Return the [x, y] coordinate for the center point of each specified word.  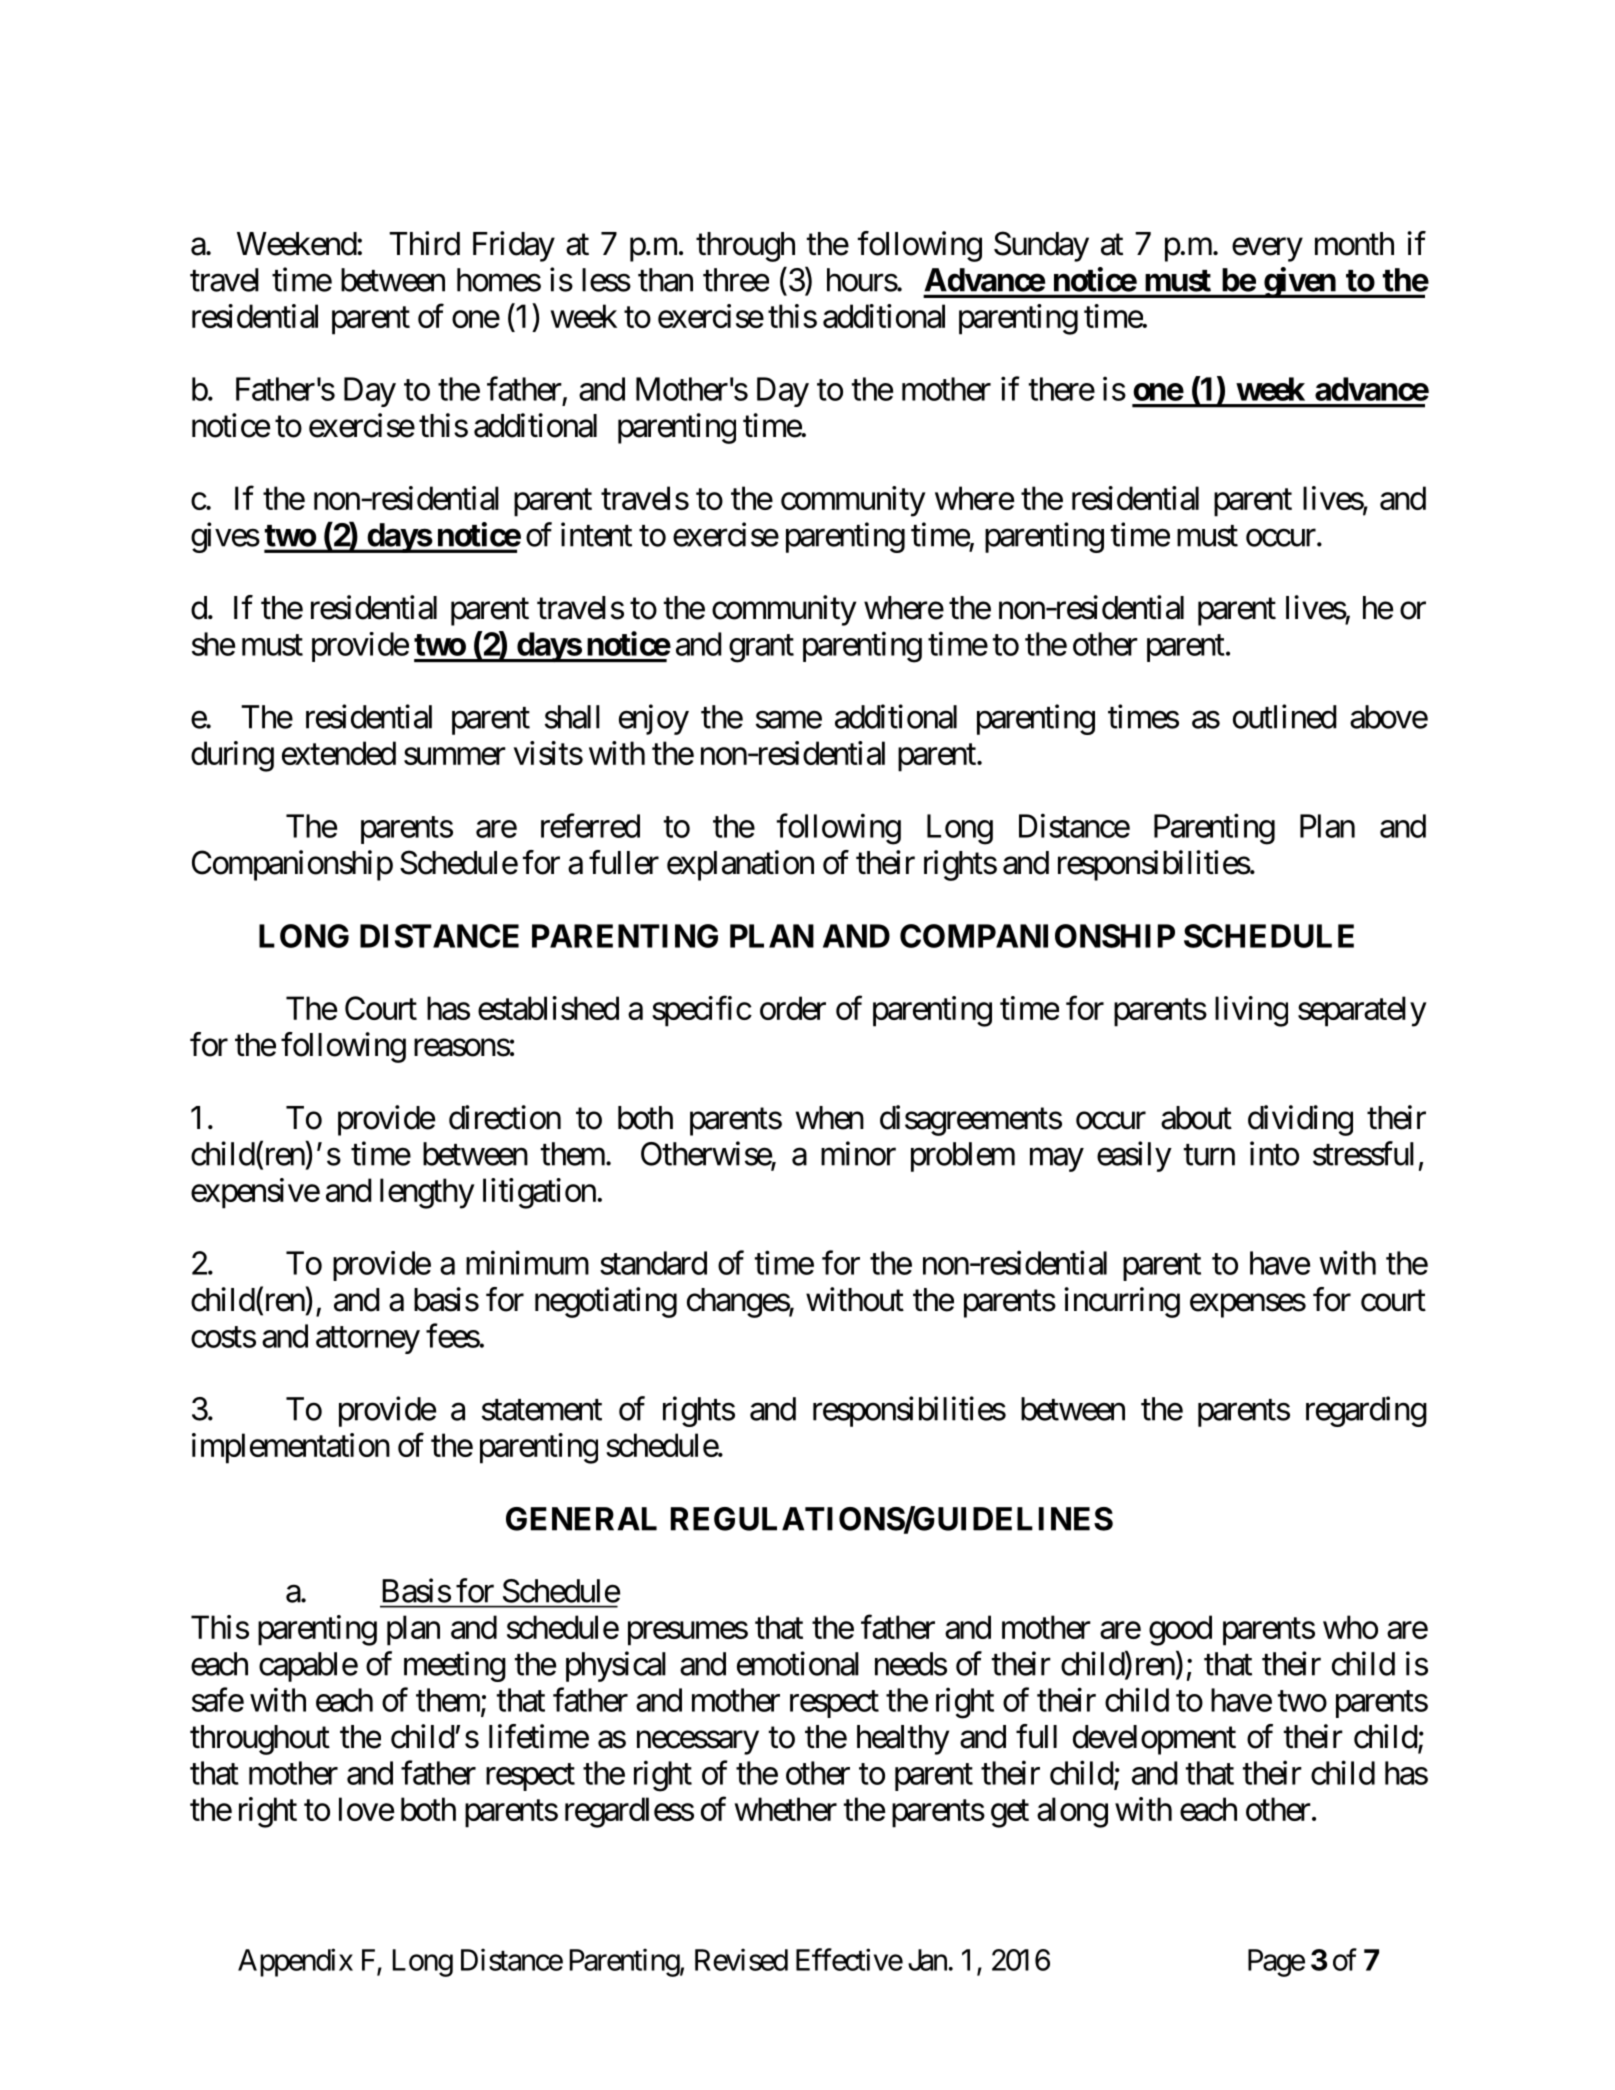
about [1196, 1118]
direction [505, 1117]
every [1267, 250]
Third [424, 243]
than [665, 280]
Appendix [295, 1962]
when [830, 1118]
